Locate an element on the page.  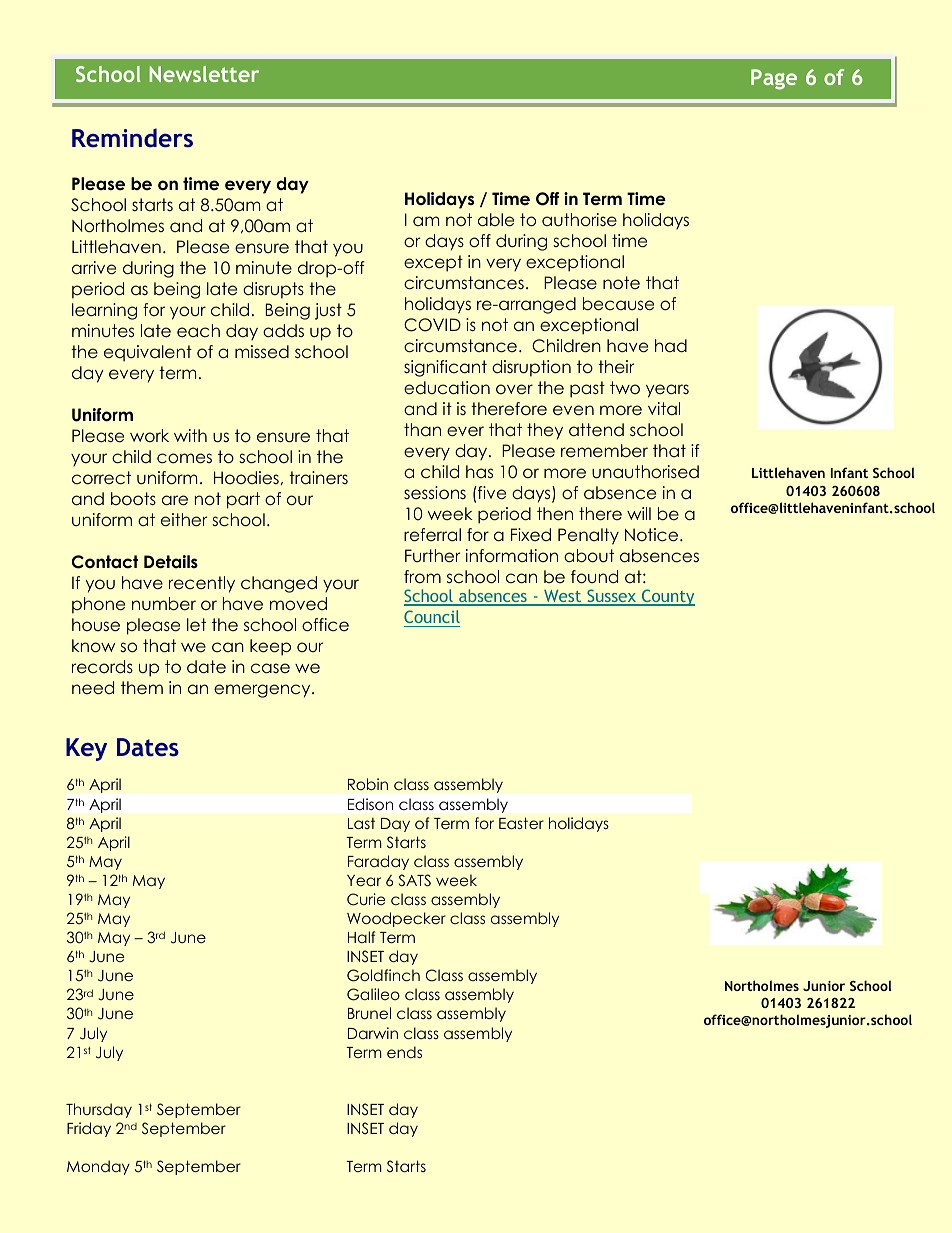
able is located at coordinates (496, 220).
